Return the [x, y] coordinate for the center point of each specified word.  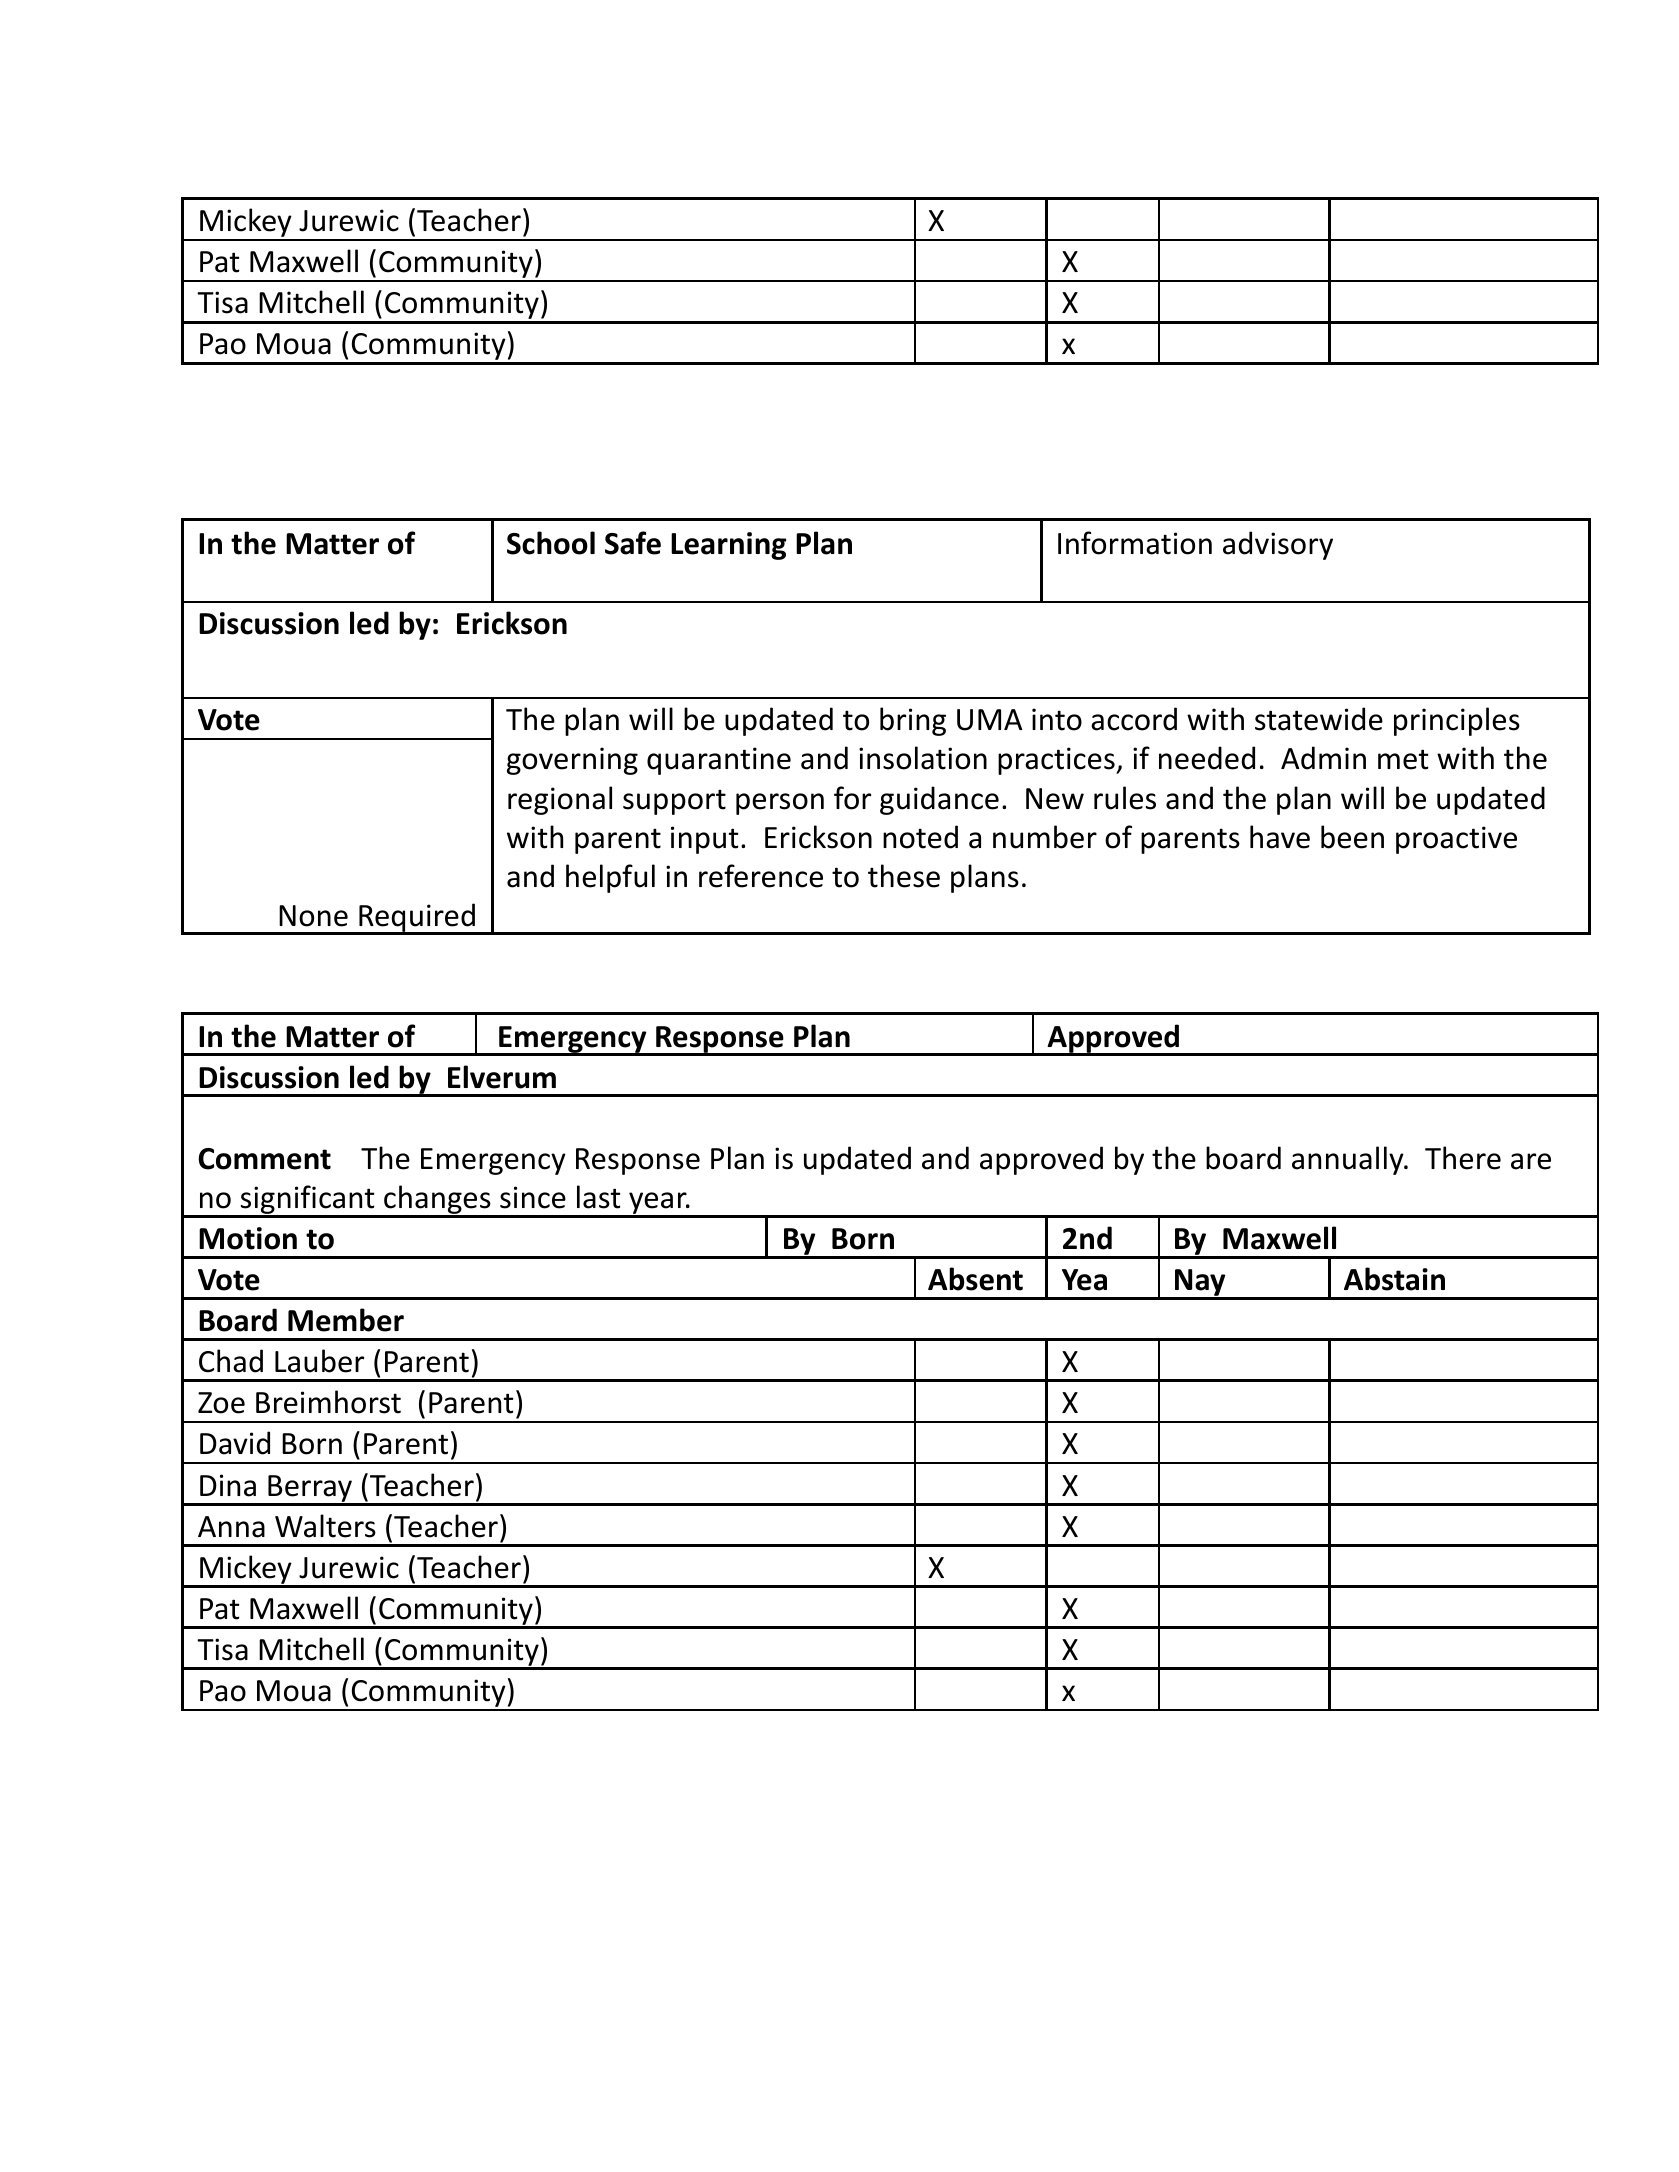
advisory [1278, 545]
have [1280, 837]
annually [1349, 1160]
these [904, 876]
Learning [728, 546]
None [313, 916]
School [551, 543]
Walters [325, 1526]
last [599, 1197]
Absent [975, 1279]
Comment [264, 1159]
